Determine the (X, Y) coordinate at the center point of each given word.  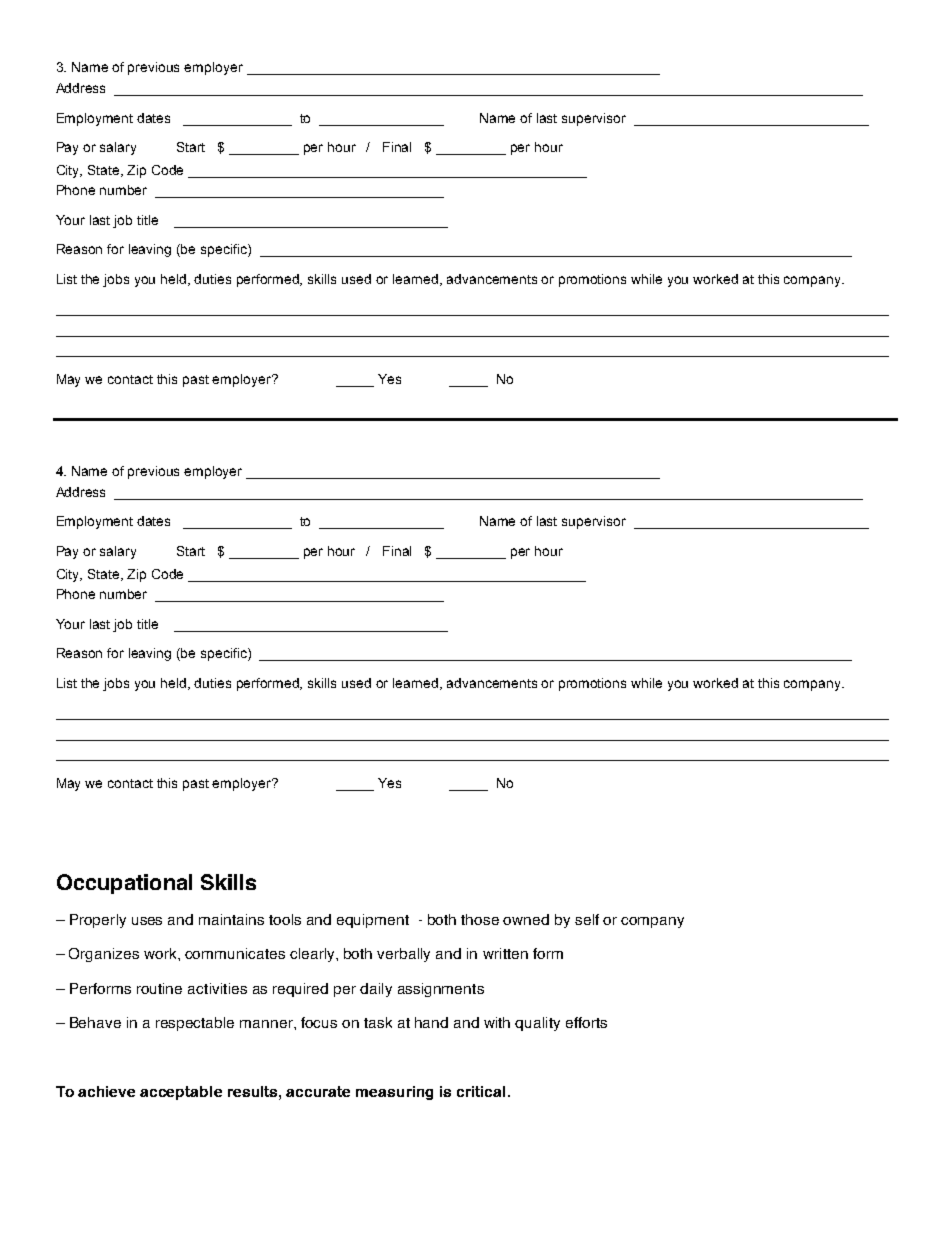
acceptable (181, 1093)
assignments (441, 990)
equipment (373, 921)
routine (159, 988)
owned (526, 919)
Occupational (124, 884)
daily (376, 990)
